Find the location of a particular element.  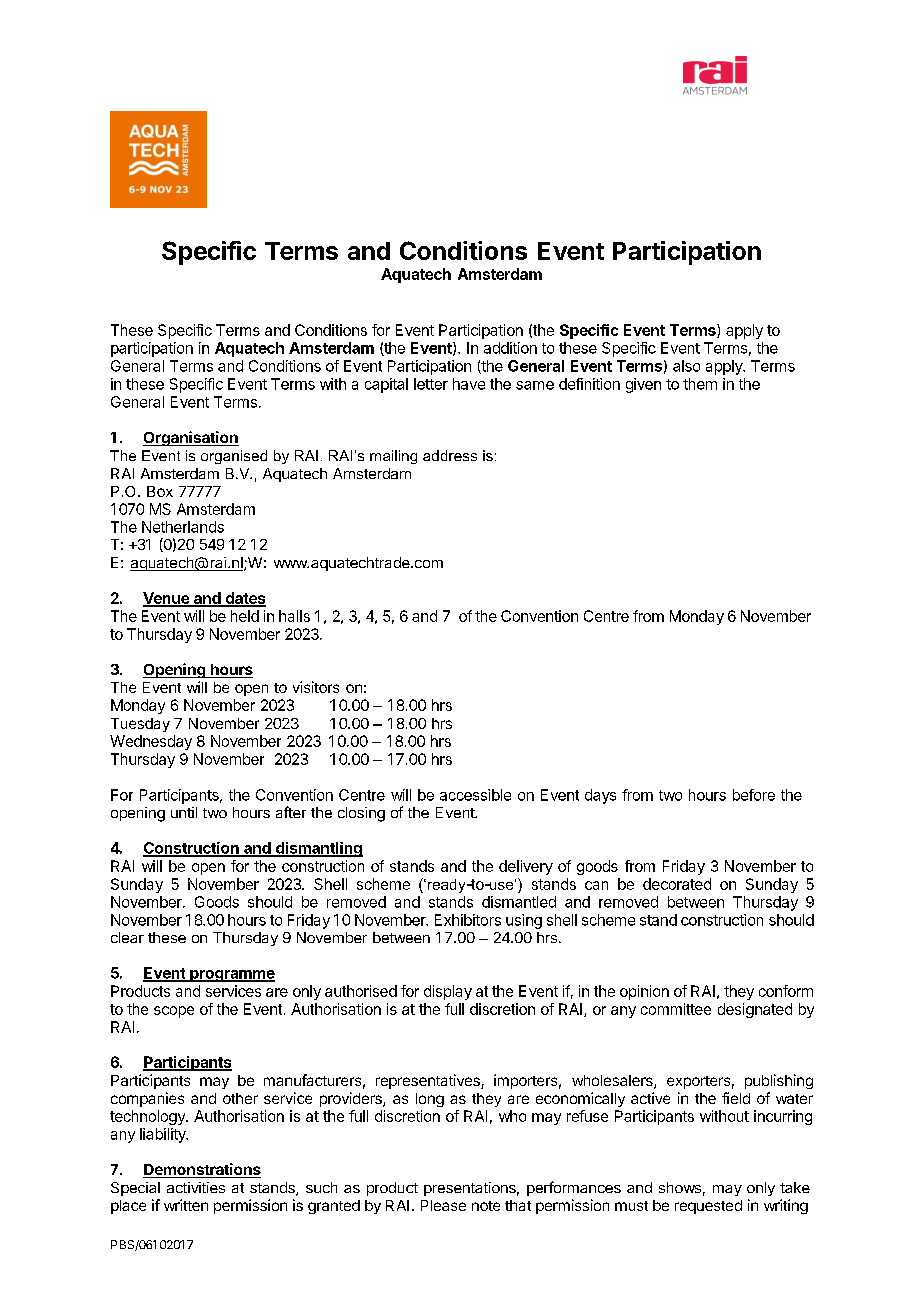

visitors is located at coordinates (316, 687).
